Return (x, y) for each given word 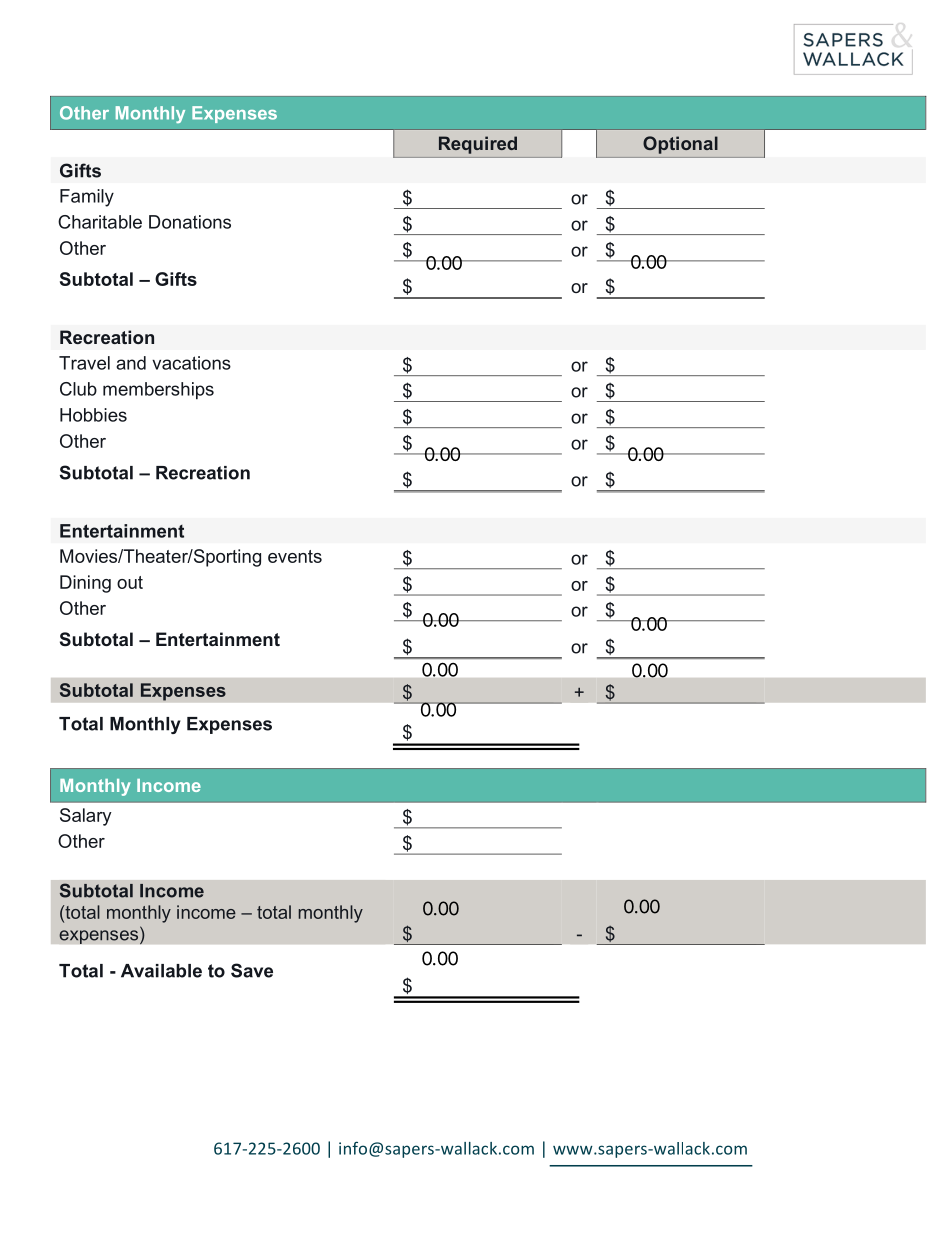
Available (161, 971)
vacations (191, 363)
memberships (158, 391)
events (295, 556)
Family (87, 198)
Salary (86, 817)
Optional (680, 145)
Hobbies (93, 415)
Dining (85, 584)
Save (252, 970)
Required (478, 145)
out (130, 582)
